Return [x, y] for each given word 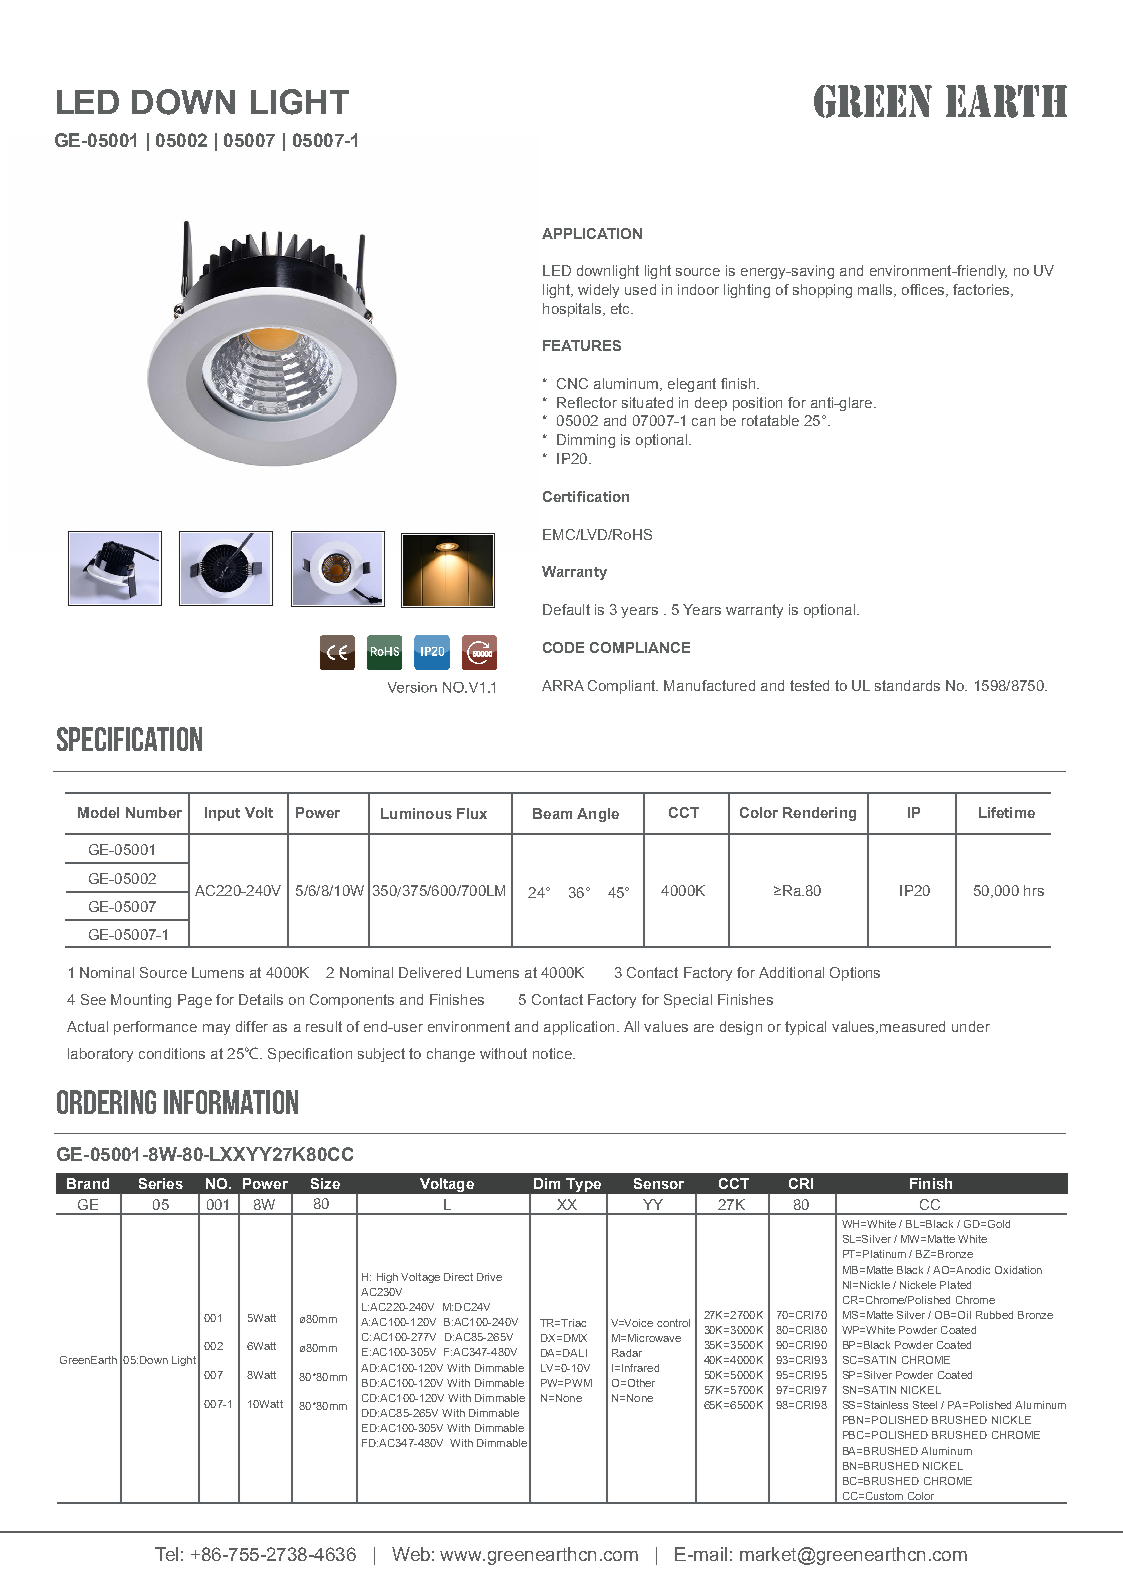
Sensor [659, 1183]
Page [195, 1001]
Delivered [430, 972]
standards [907, 685]
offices [923, 289]
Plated [955, 1285]
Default [566, 609]
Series [161, 1183]
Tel [166, 1554]
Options [855, 974]
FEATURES [582, 345]
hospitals [573, 310]
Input [222, 814]
